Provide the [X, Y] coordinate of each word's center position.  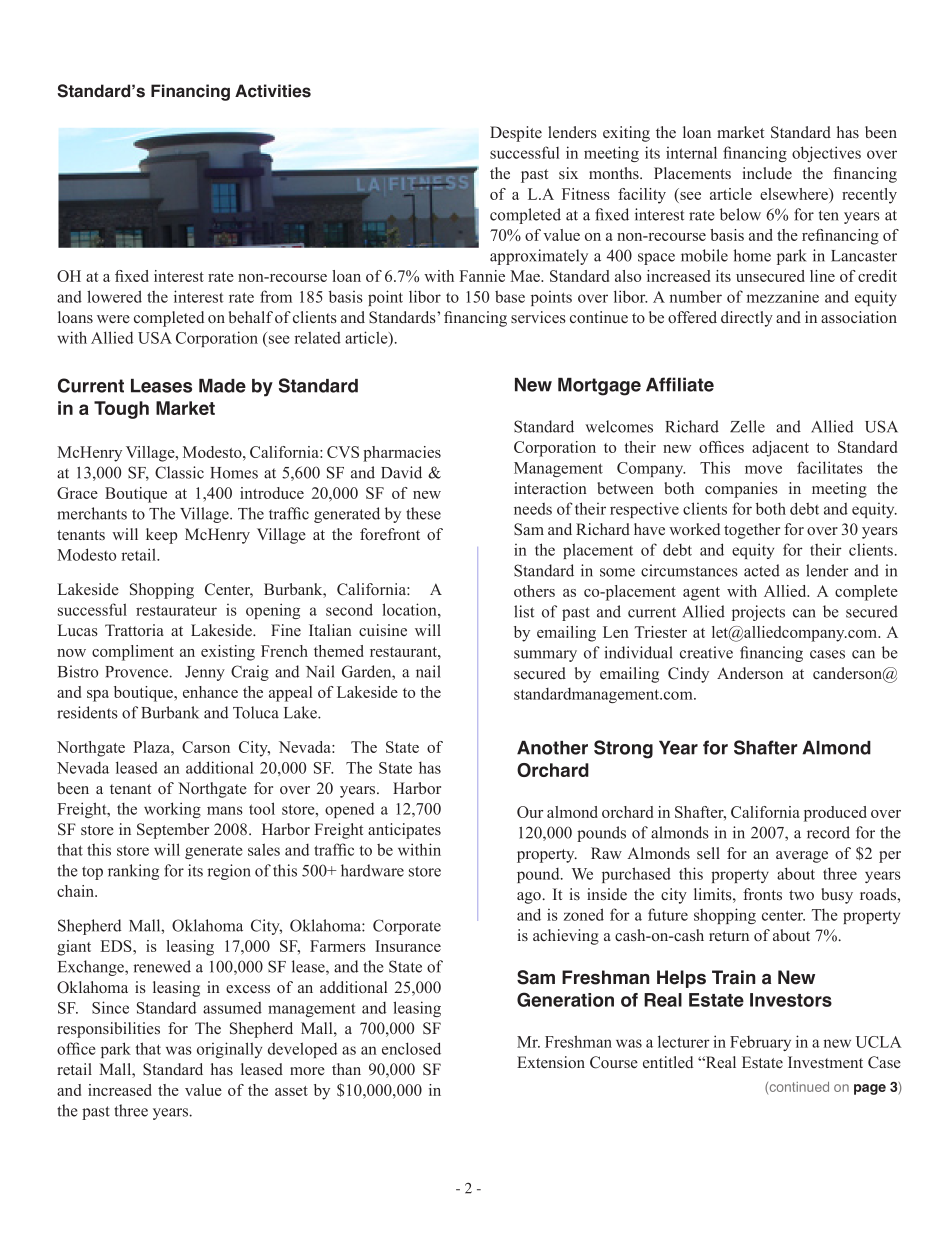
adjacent [780, 449]
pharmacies [402, 454]
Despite [516, 134]
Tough [121, 410]
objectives [826, 154]
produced [835, 814]
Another [552, 748]
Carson [206, 747]
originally [229, 1050]
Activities [273, 91]
